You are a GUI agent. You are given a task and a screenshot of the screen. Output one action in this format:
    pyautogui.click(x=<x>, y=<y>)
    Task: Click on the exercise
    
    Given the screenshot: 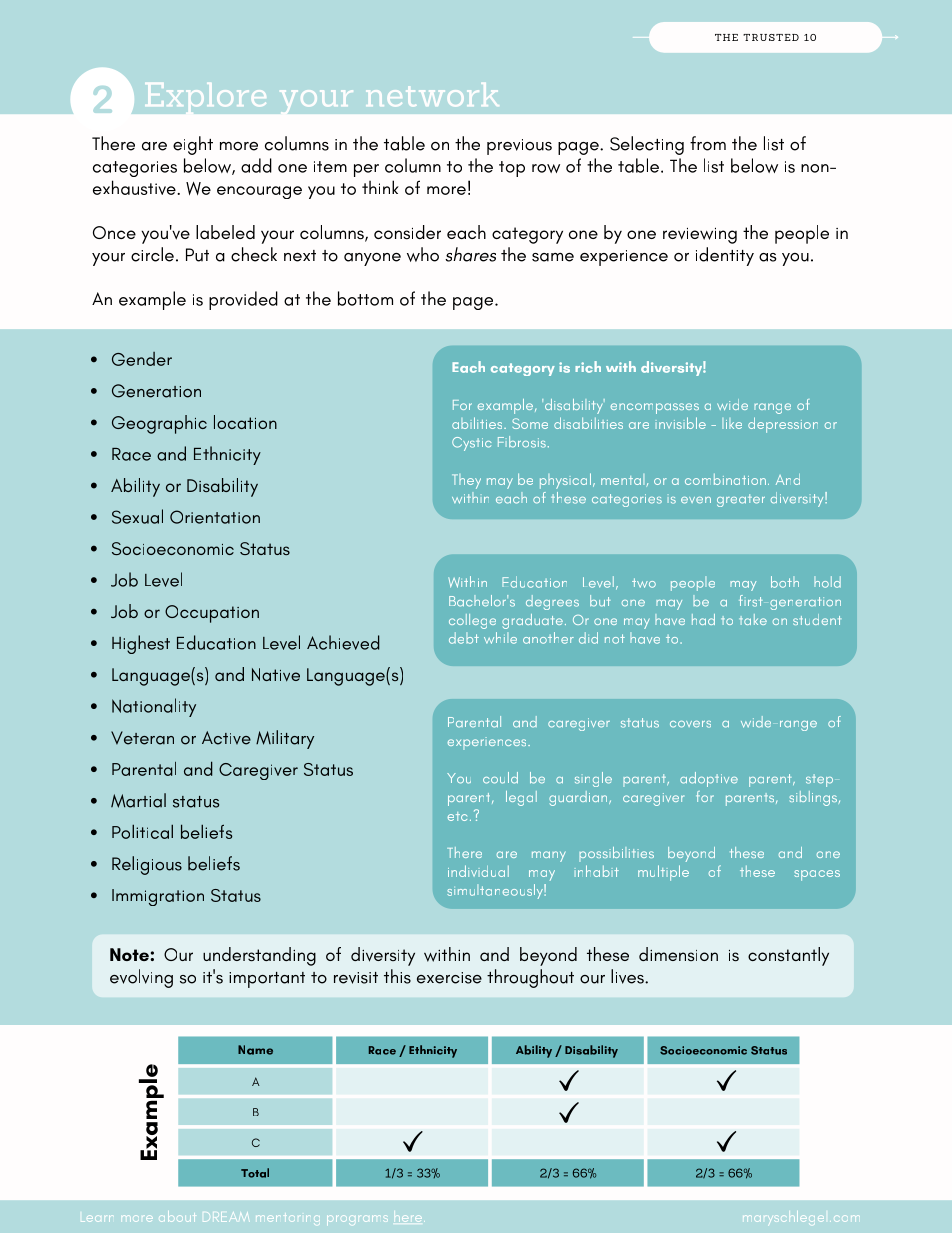 What is the action you would take?
    pyautogui.click(x=449, y=978)
